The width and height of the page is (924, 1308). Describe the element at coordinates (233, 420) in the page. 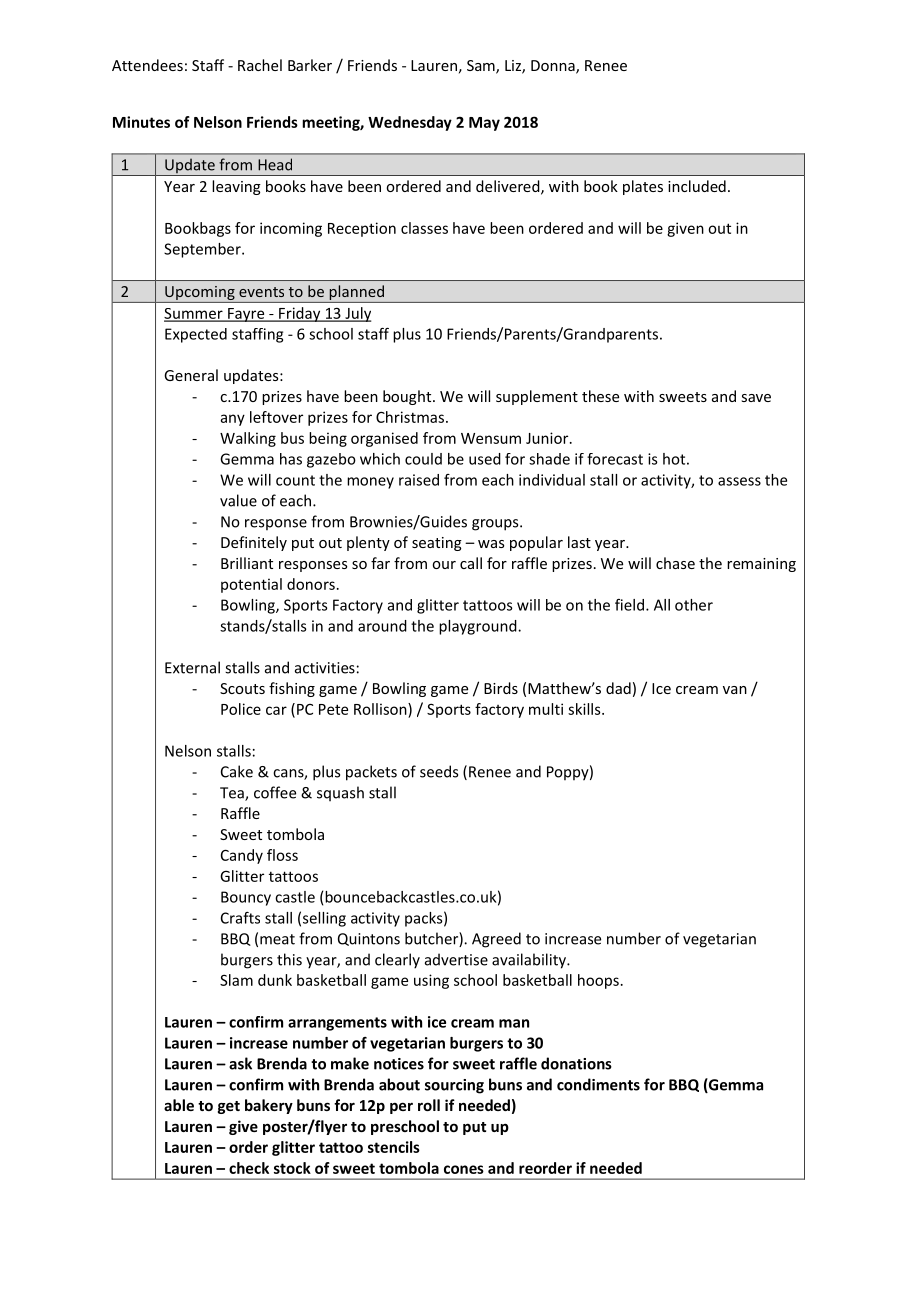

I see `any` at that location.
